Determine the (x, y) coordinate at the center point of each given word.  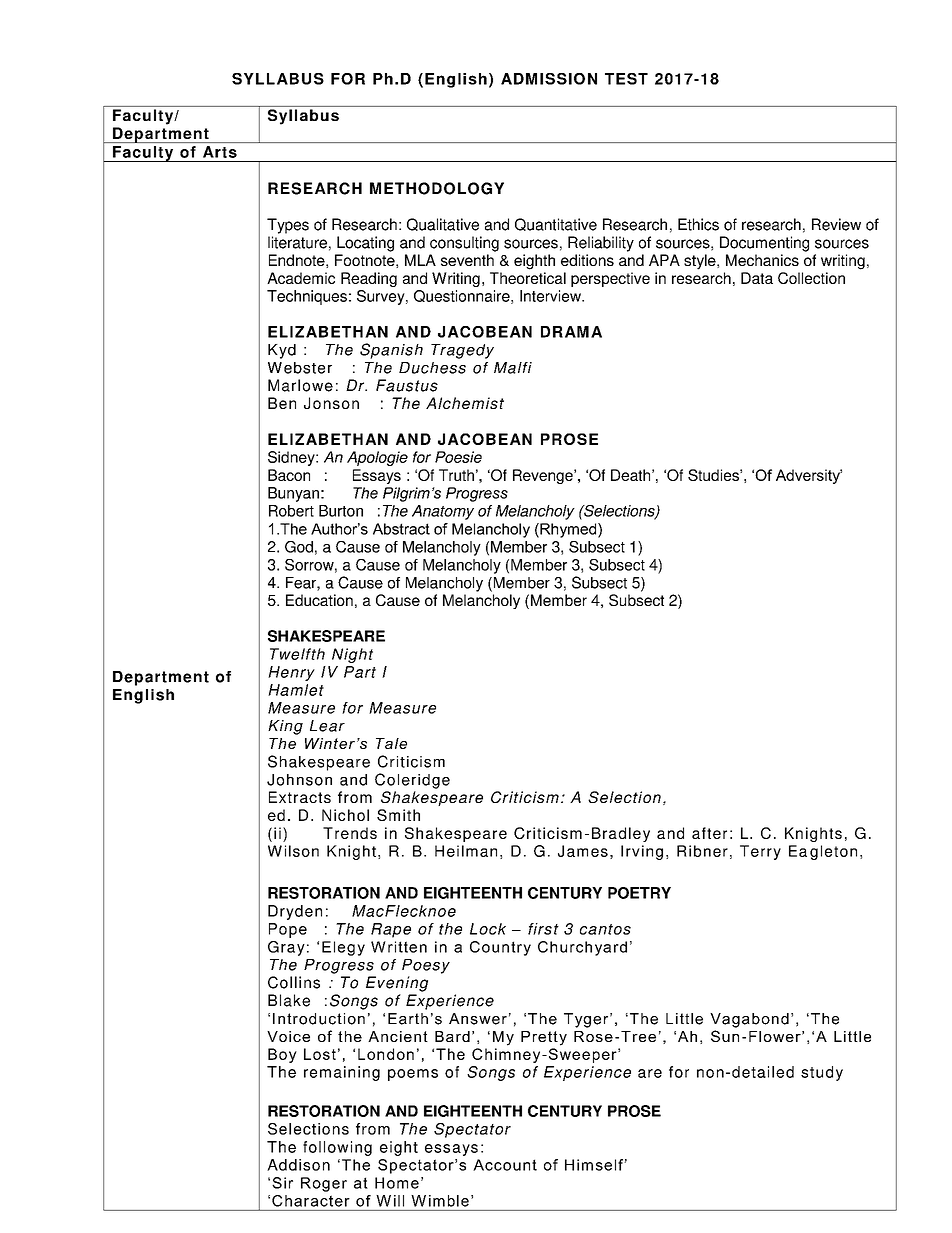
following (337, 1148)
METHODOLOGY (437, 188)
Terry (760, 852)
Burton (341, 511)
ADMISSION (549, 79)
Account (505, 1165)
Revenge (544, 476)
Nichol (345, 815)
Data (757, 278)
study (822, 1073)
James (583, 851)
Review (836, 224)
